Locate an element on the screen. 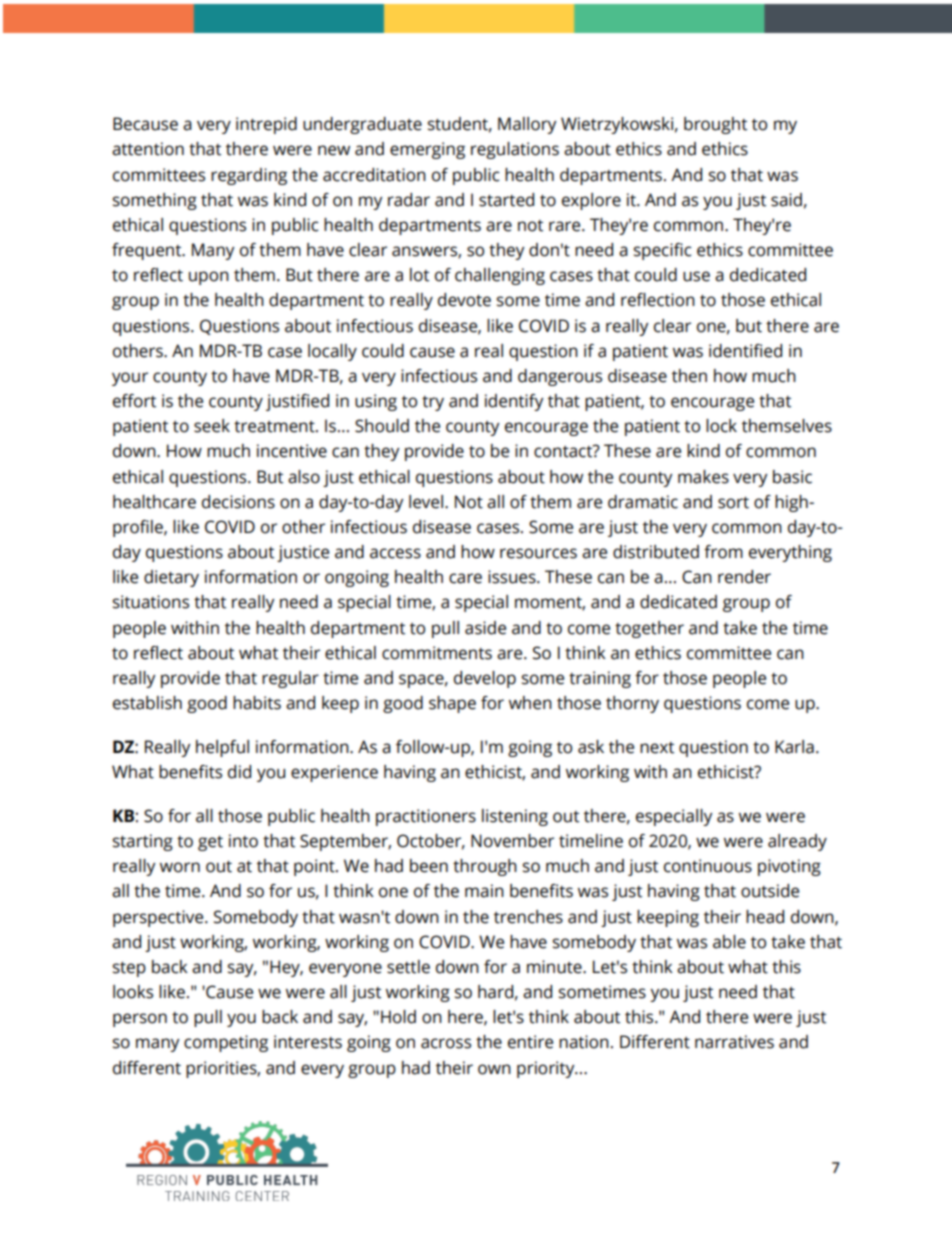 This screenshot has width=952, height=1233. competing is located at coordinates (226, 1043).
